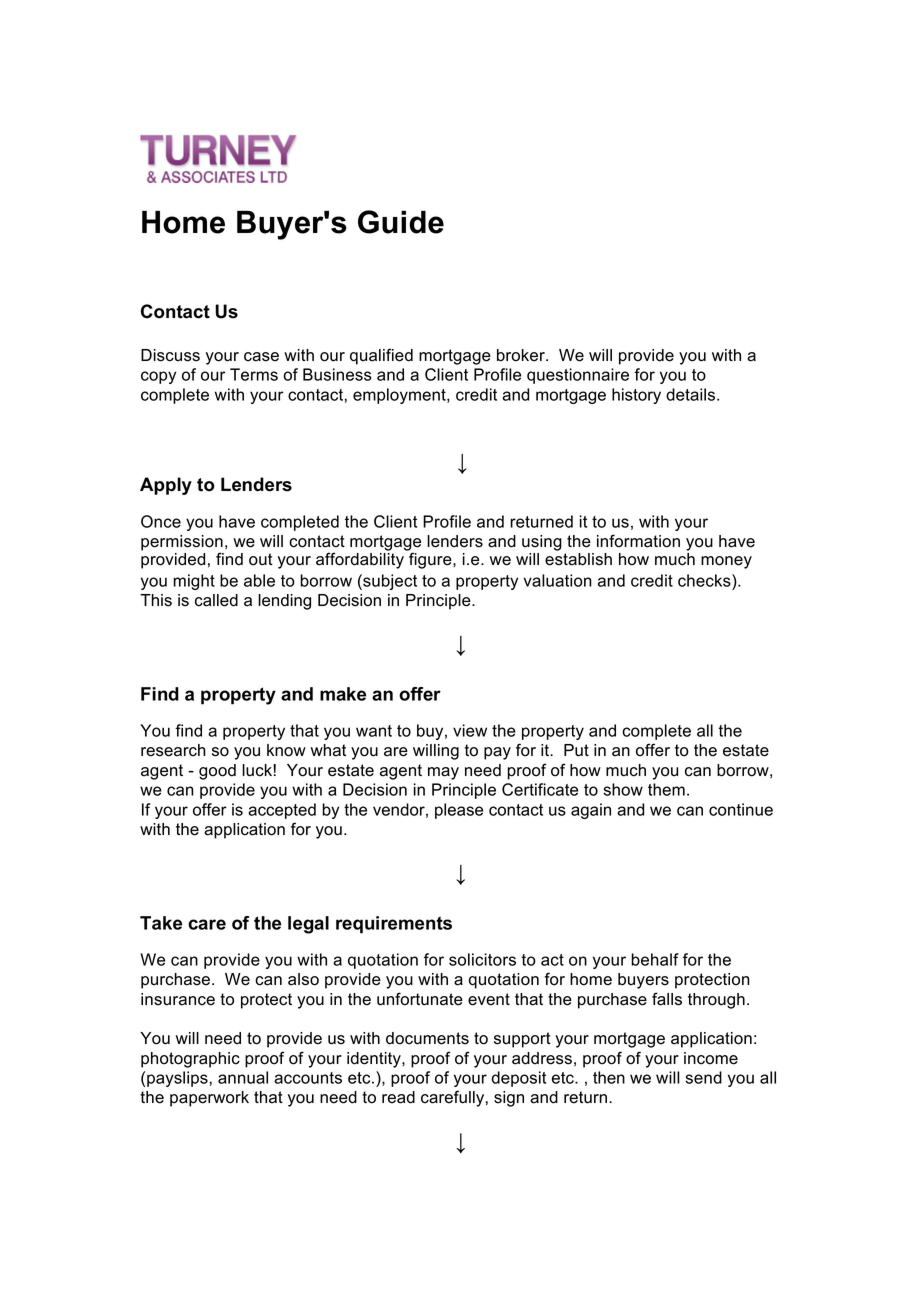  I want to click on questionnaire, so click(578, 376).
